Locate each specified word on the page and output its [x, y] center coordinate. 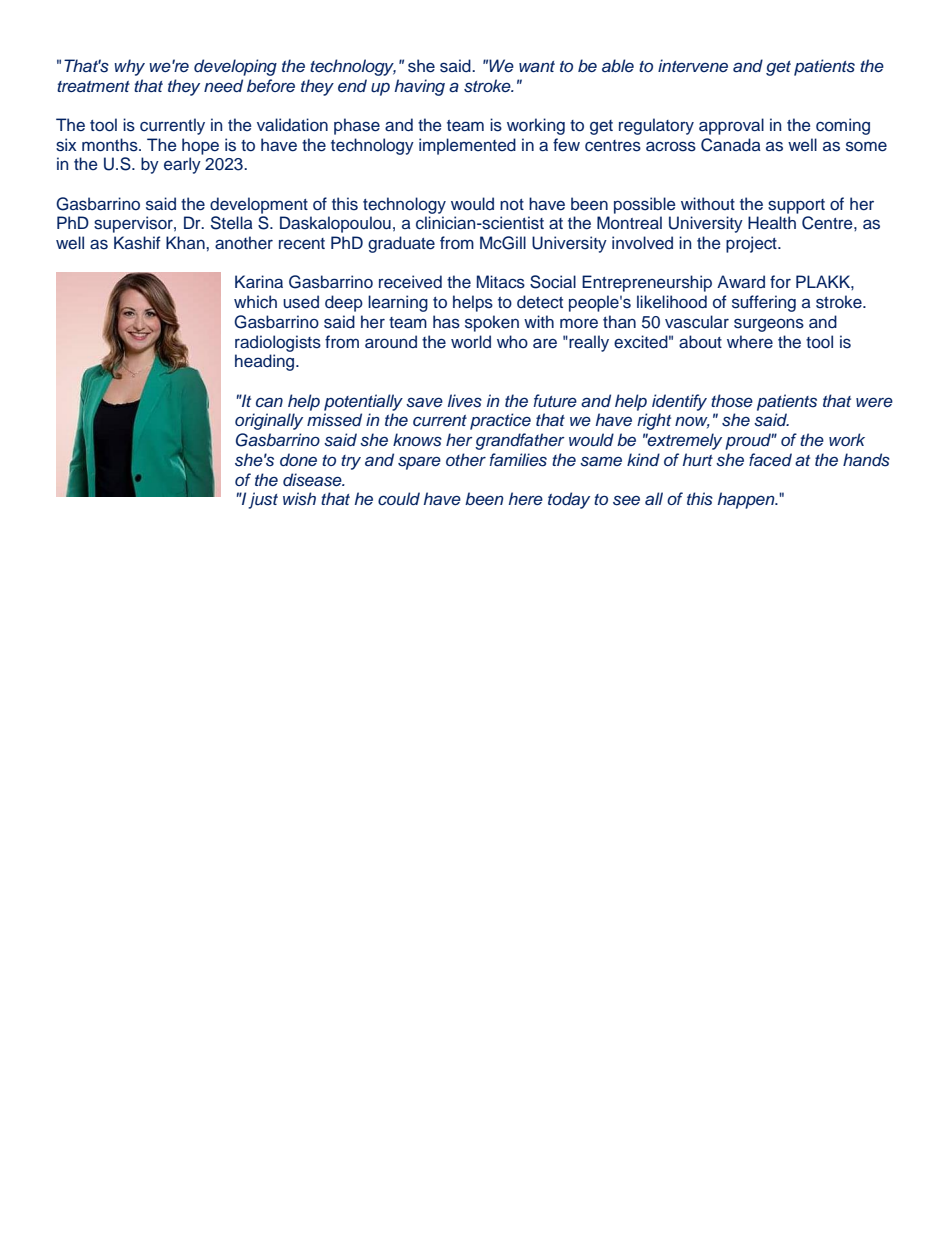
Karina [259, 281]
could [399, 499]
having [419, 87]
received [410, 282]
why [129, 67]
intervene [693, 65]
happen [747, 500]
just [263, 500]
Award [741, 281]
